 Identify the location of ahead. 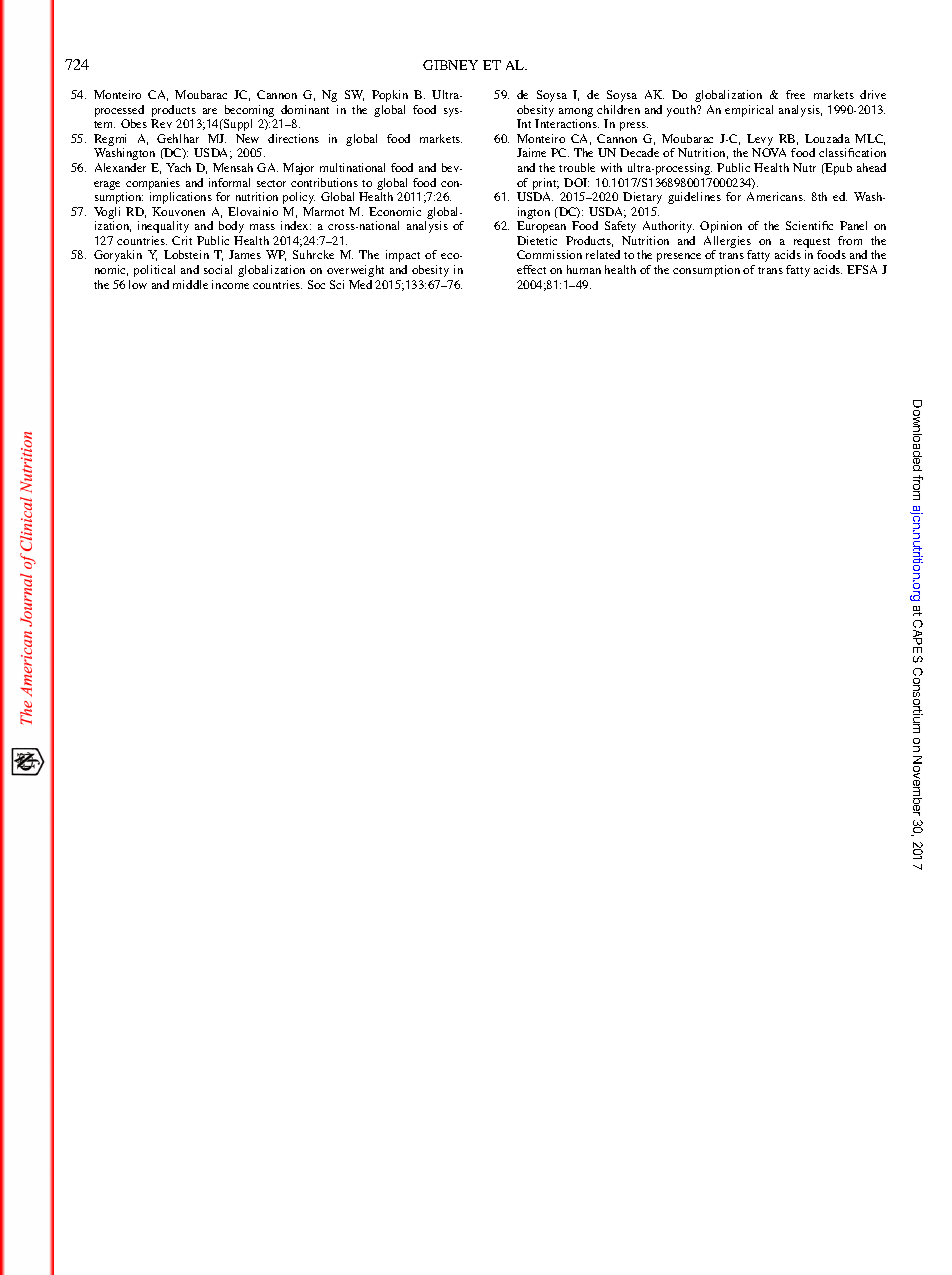
(871, 167).
